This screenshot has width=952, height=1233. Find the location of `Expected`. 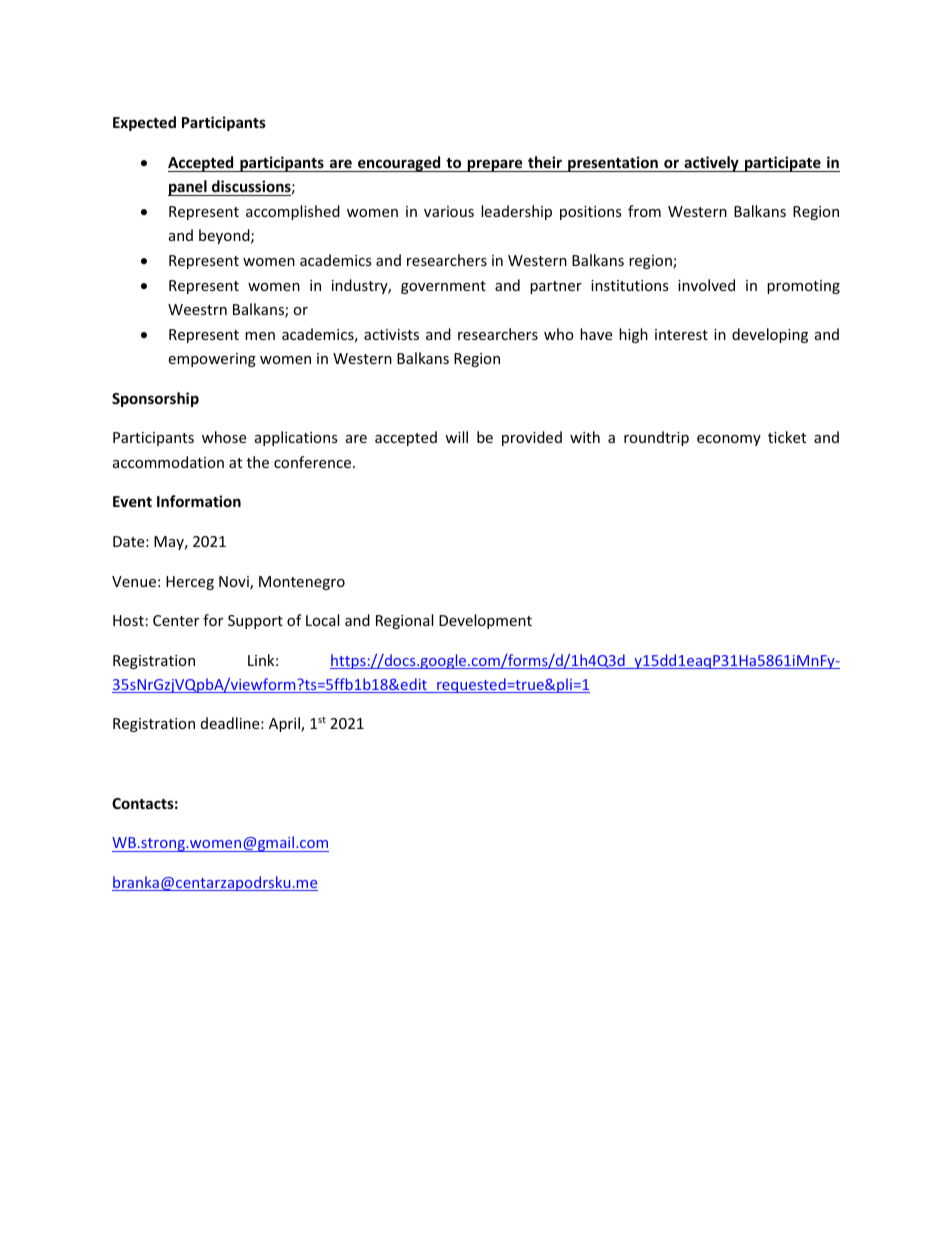

Expected is located at coordinates (144, 123).
